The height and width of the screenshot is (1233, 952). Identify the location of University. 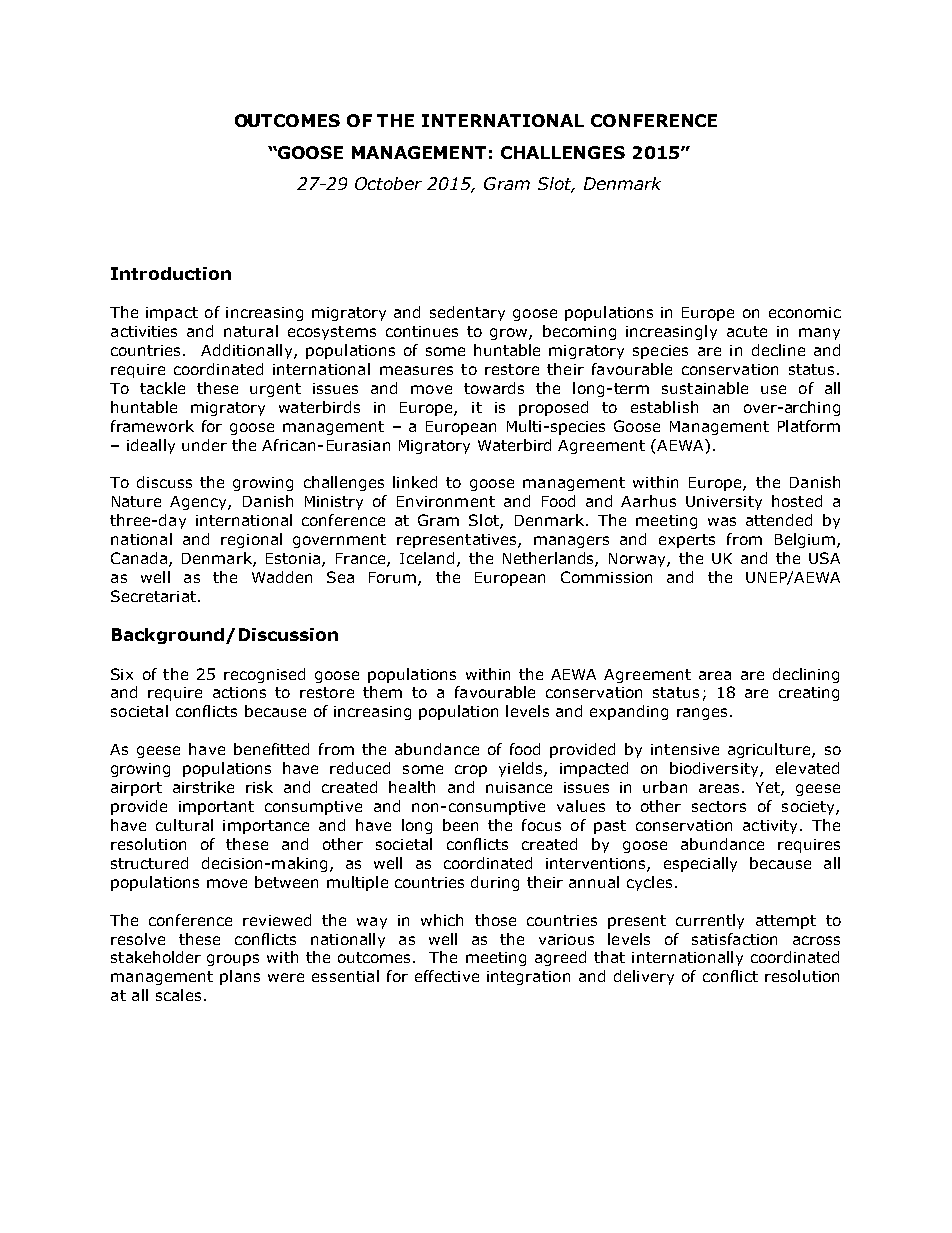
(724, 503).
